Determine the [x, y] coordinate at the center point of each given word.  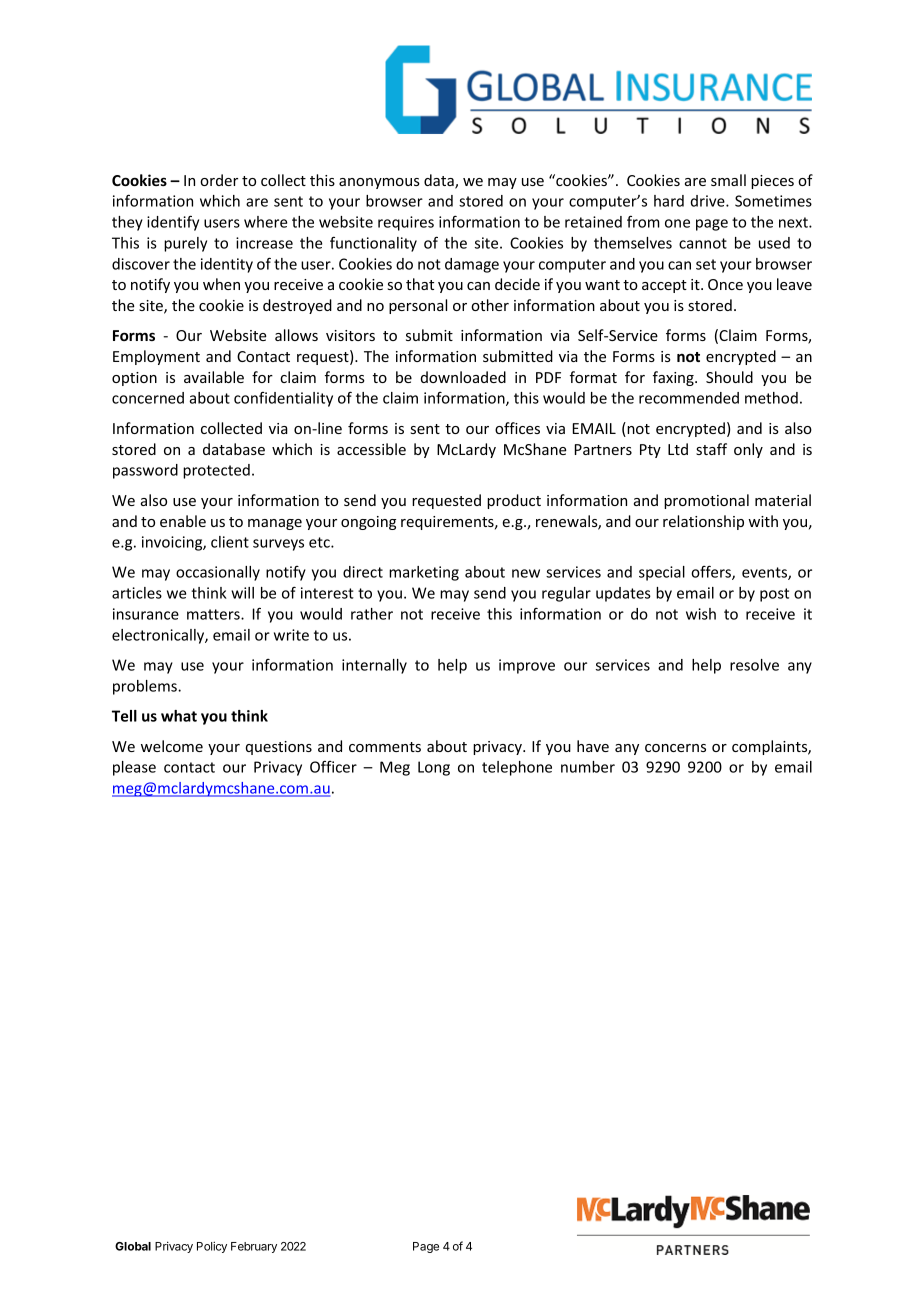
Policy [212, 1247]
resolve [754, 665]
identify [173, 223]
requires [406, 223]
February [254, 1247]
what [179, 716]
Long [434, 768]
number [588, 767]
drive [709, 201]
